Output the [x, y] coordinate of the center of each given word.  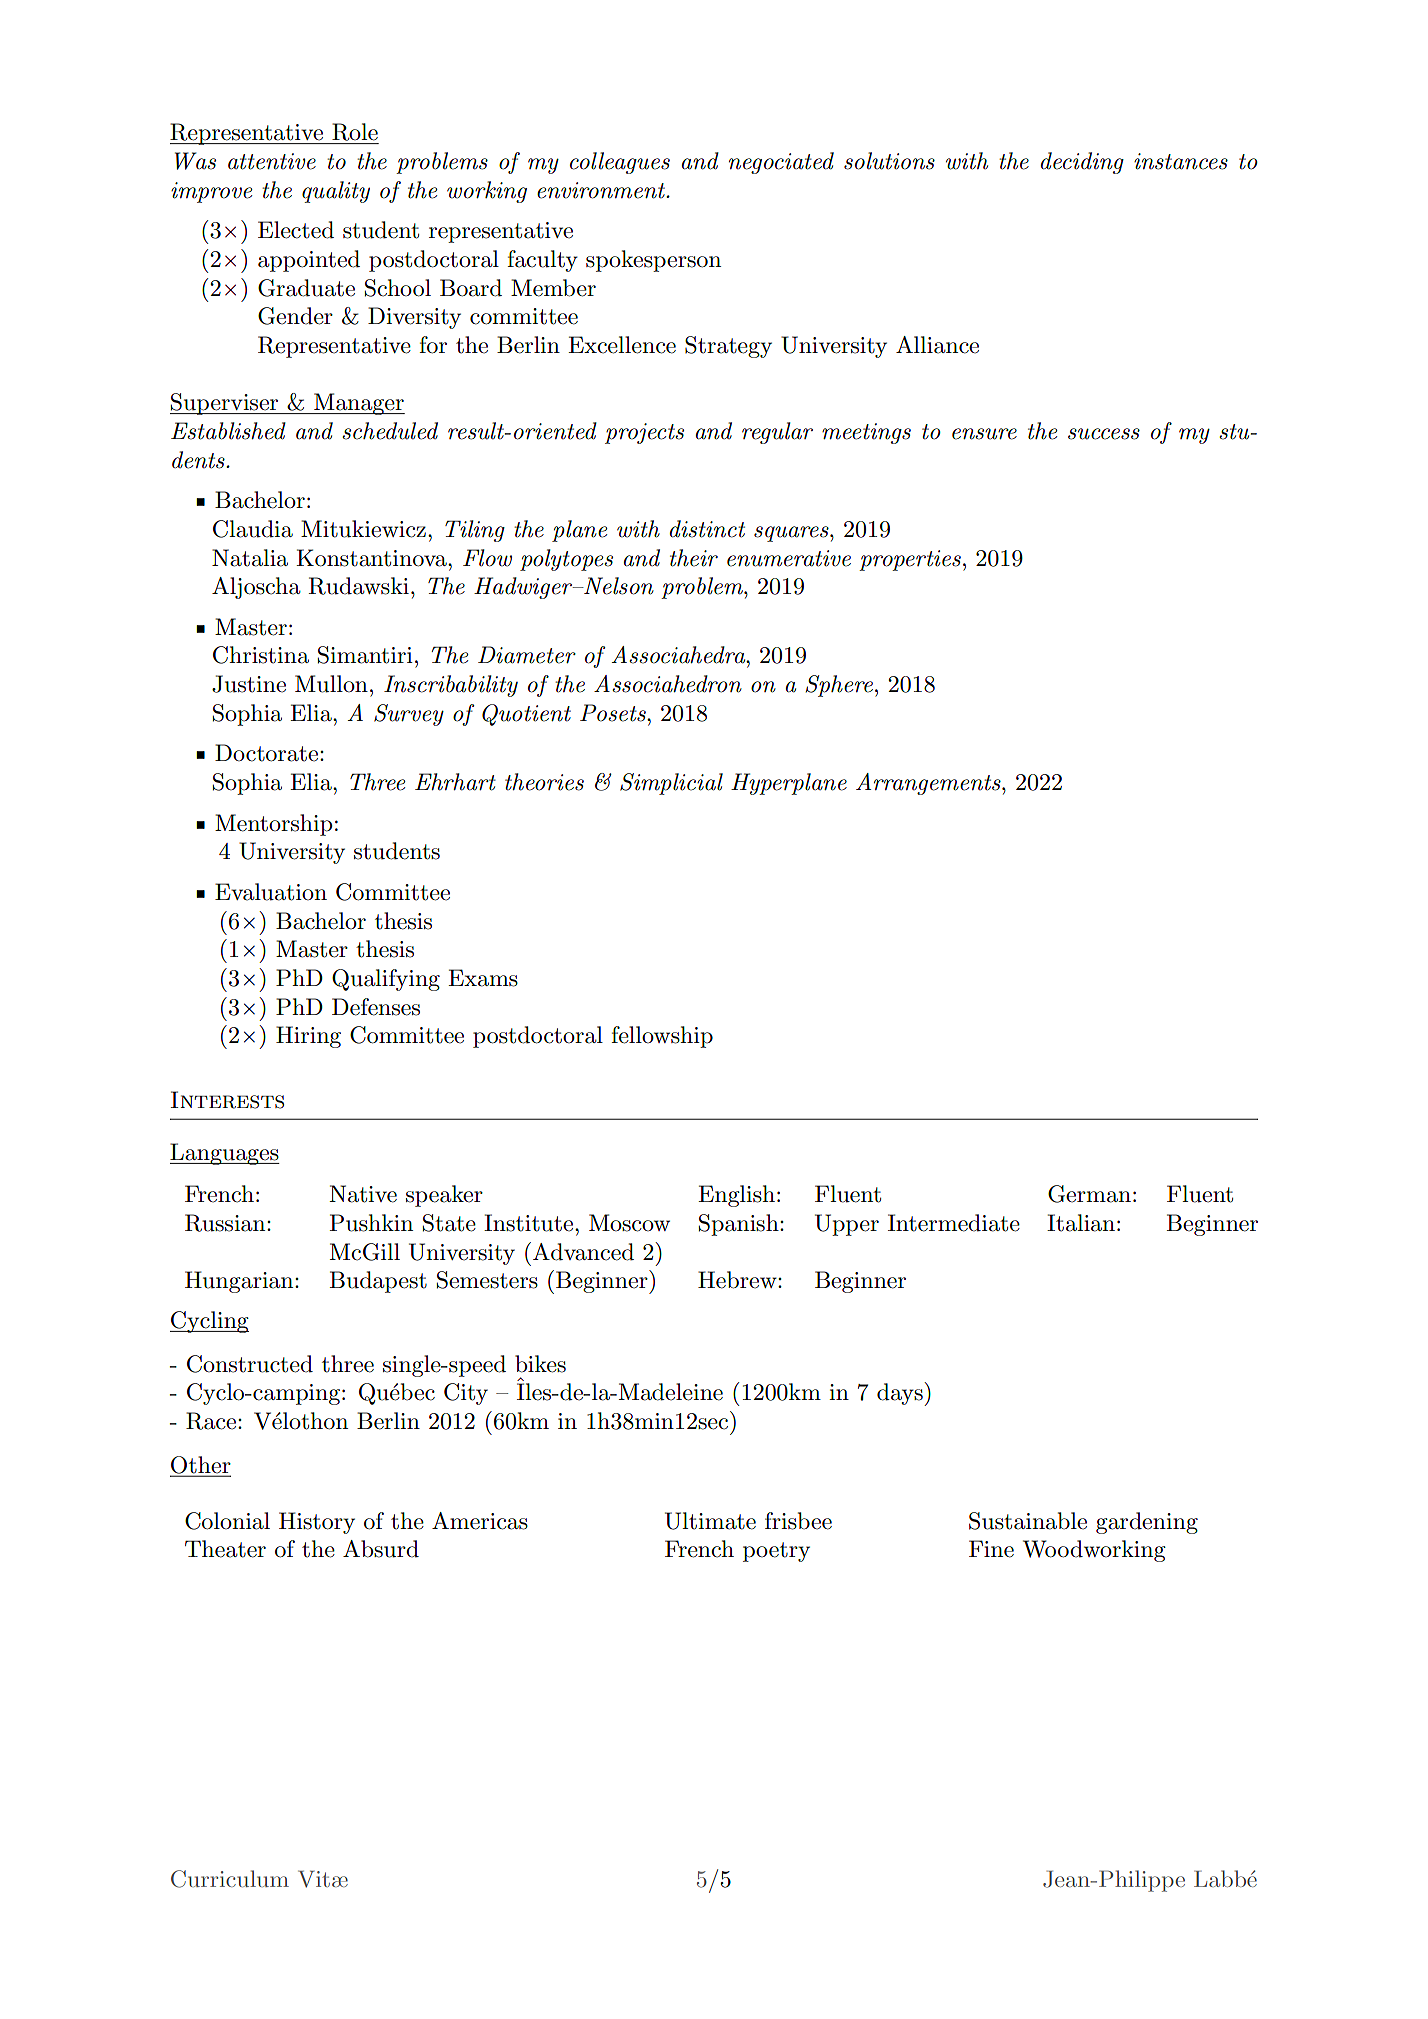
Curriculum [230, 1879]
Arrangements [929, 784]
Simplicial [671, 784]
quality [336, 192]
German [1089, 1194]
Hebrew [738, 1280]
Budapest [378, 1282]
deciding [1082, 163]
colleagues [620, 163]
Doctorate [268, 753]
